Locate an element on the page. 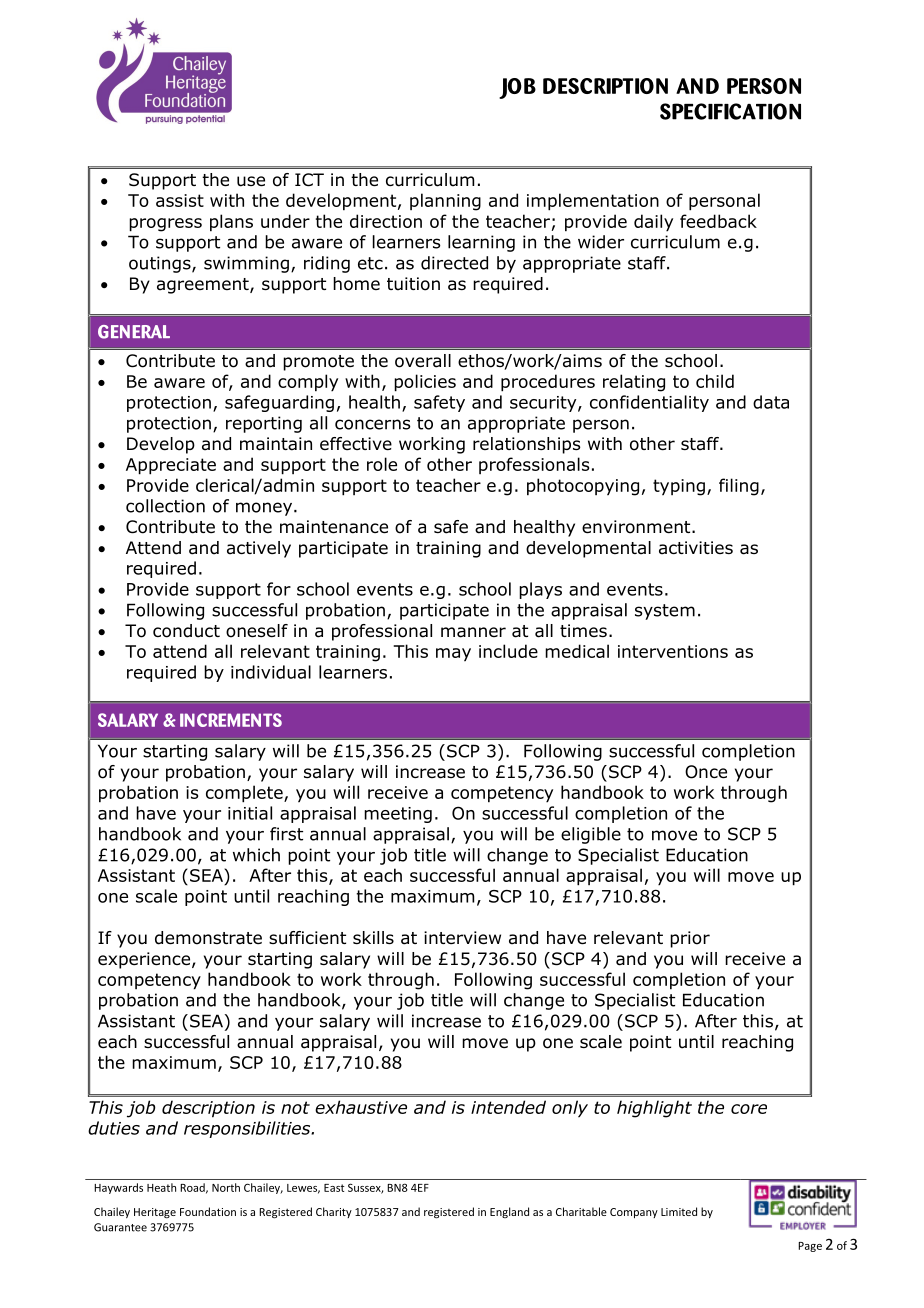  may is located at coordinates (453, 655).
